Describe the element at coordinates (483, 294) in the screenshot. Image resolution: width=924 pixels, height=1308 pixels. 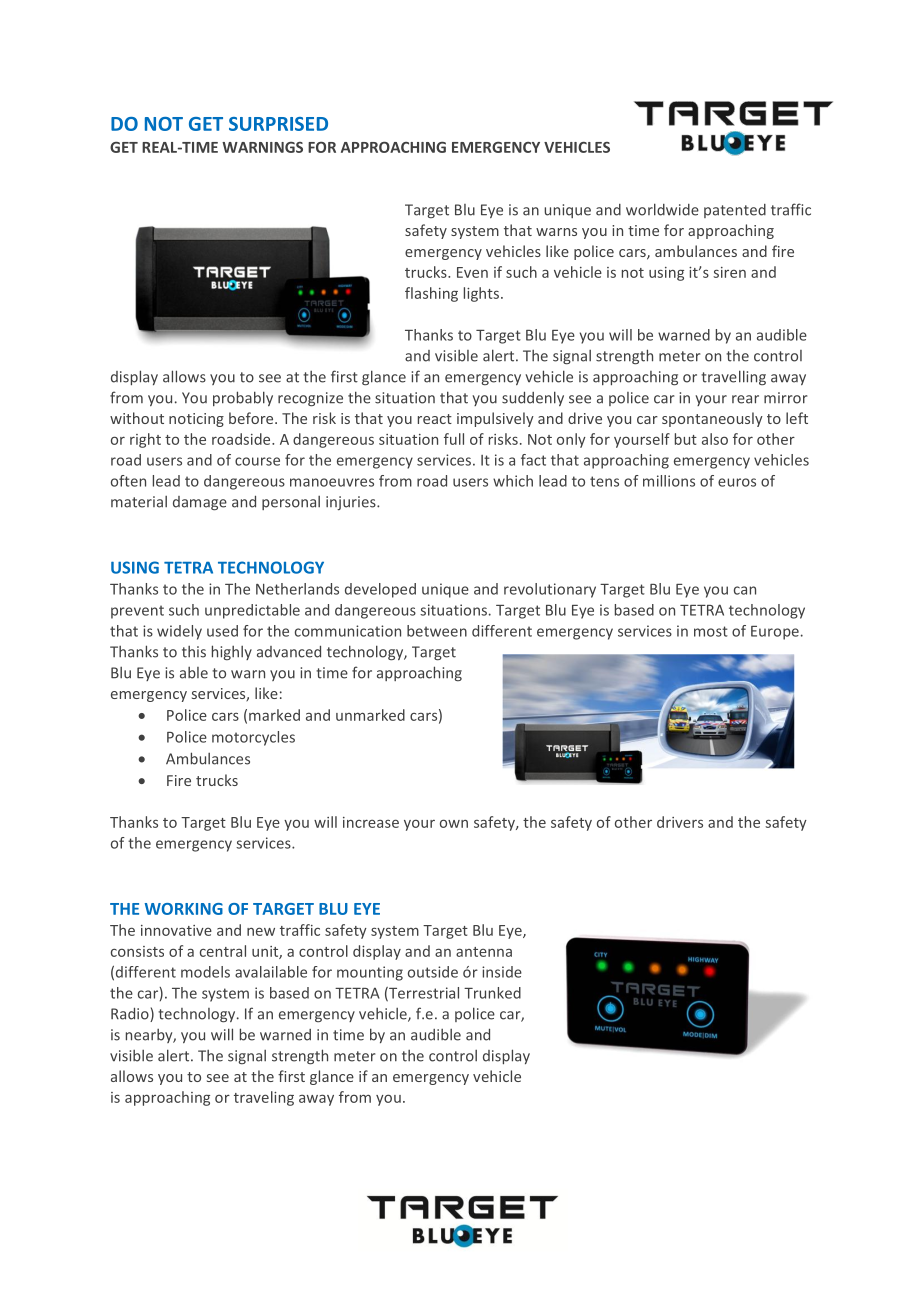
I see `lights` at that location.
